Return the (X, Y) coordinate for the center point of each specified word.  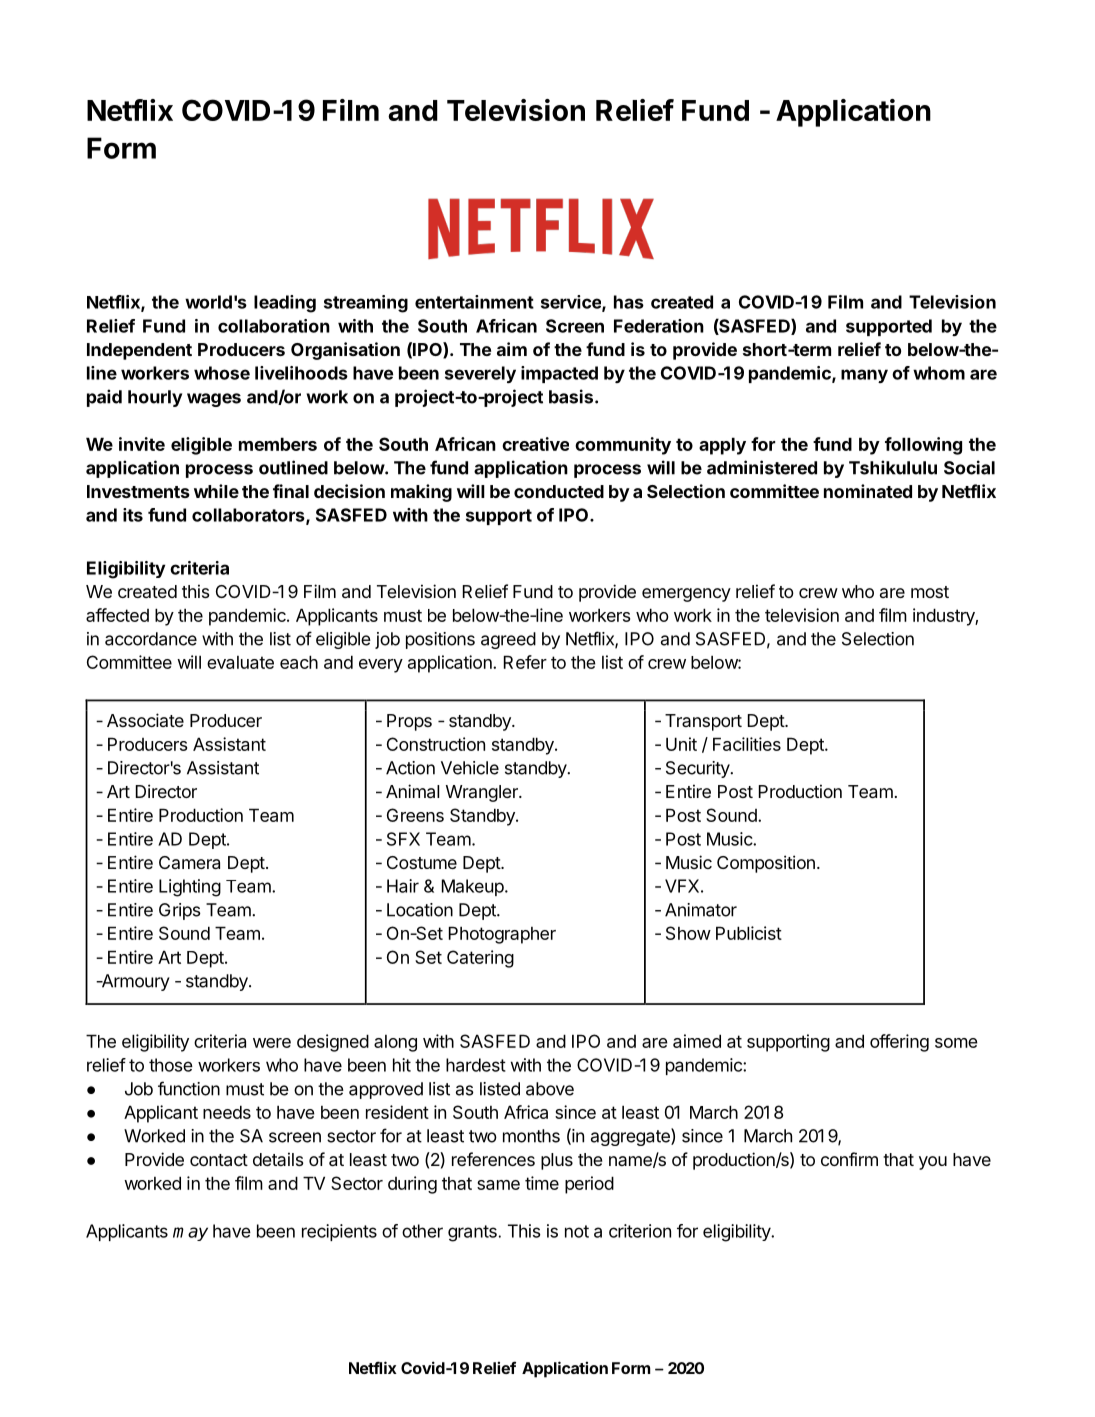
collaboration (274, 326)
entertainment (474, 302)
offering (899, 1043)
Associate (145, 720)
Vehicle (470, 768)
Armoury (134, 982)
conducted (559, 491)
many (864, 376)
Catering (480, 959)
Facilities (747, 744)
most (930, 592)
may (190, 1234)
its (133, 515)
